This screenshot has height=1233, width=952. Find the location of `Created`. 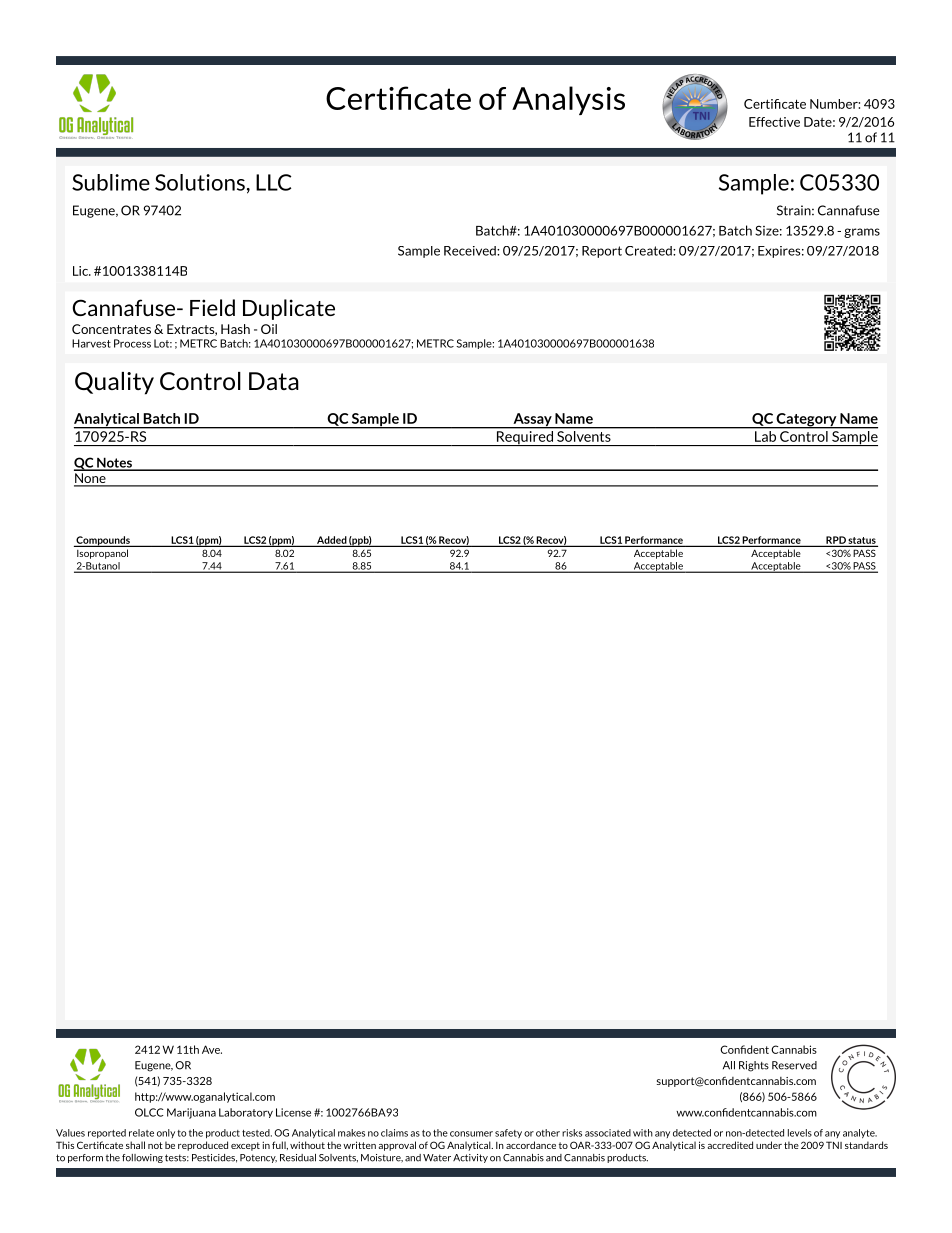

Created is located at coordinates (649, 251).
